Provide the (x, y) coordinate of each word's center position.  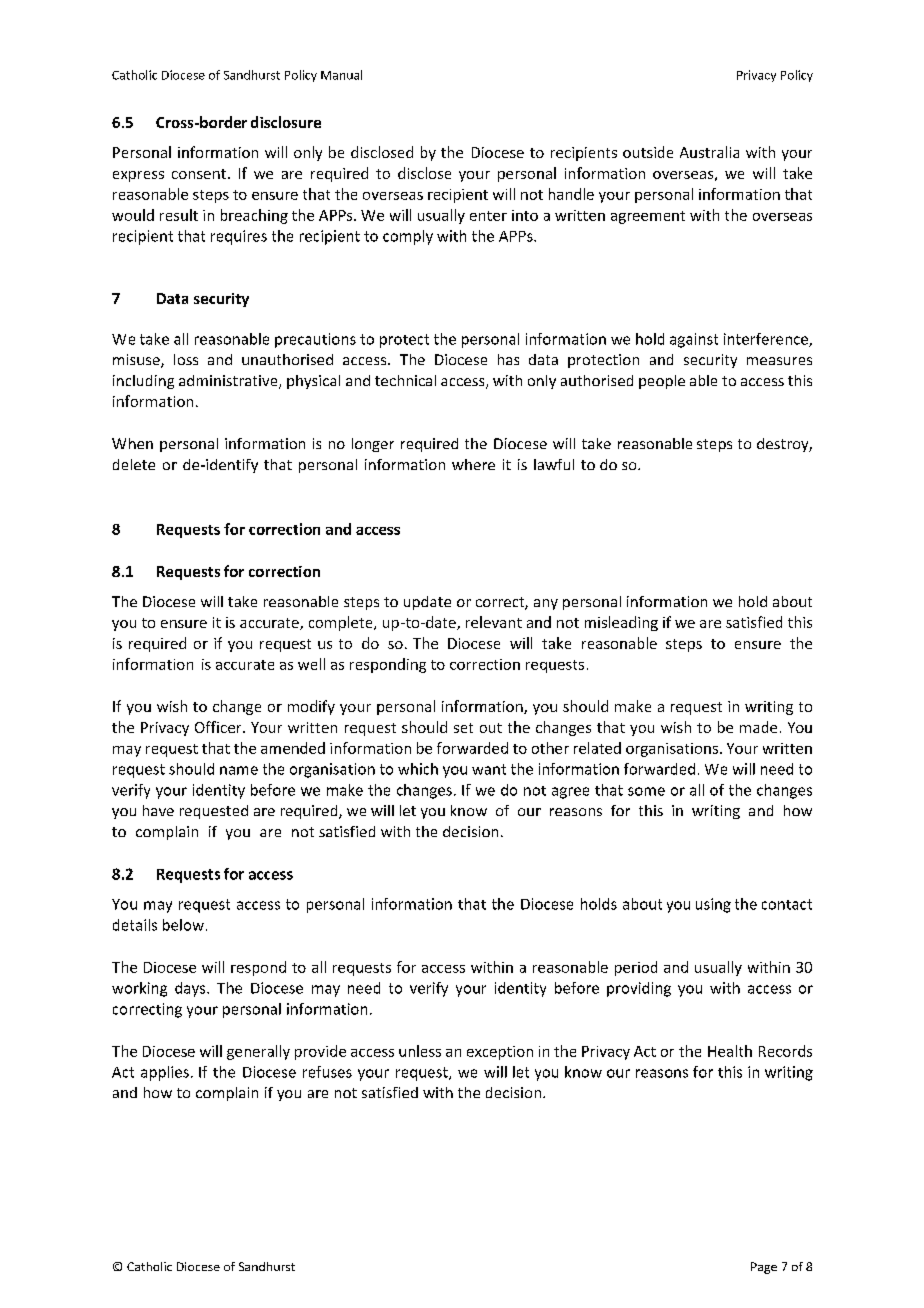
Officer (219, 727)
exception (500, 1053)
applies (165, 1073)
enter (488, 216)
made (758, 727)
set (463, 728)
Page (764, 1268)
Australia (709, 152)
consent (199, 174)
